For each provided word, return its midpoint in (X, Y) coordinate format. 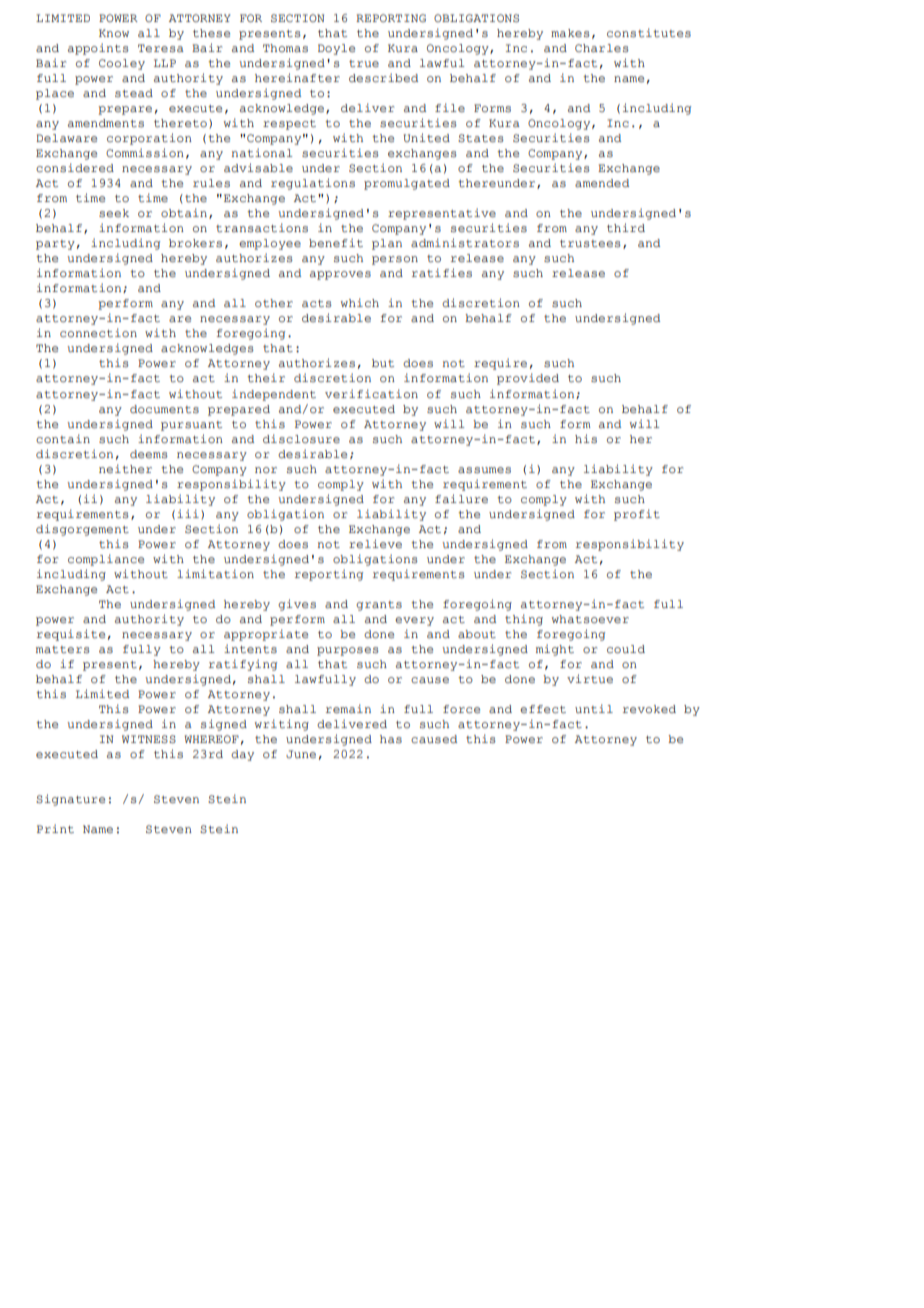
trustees (590, 244)
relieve (375, 544)
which (360, 302)
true (364, 64)
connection (98, 333)
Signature (70, 800)
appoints (98, 49)
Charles (602, 48)
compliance (106, 560)
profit (637, 515)
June (301, 754)
